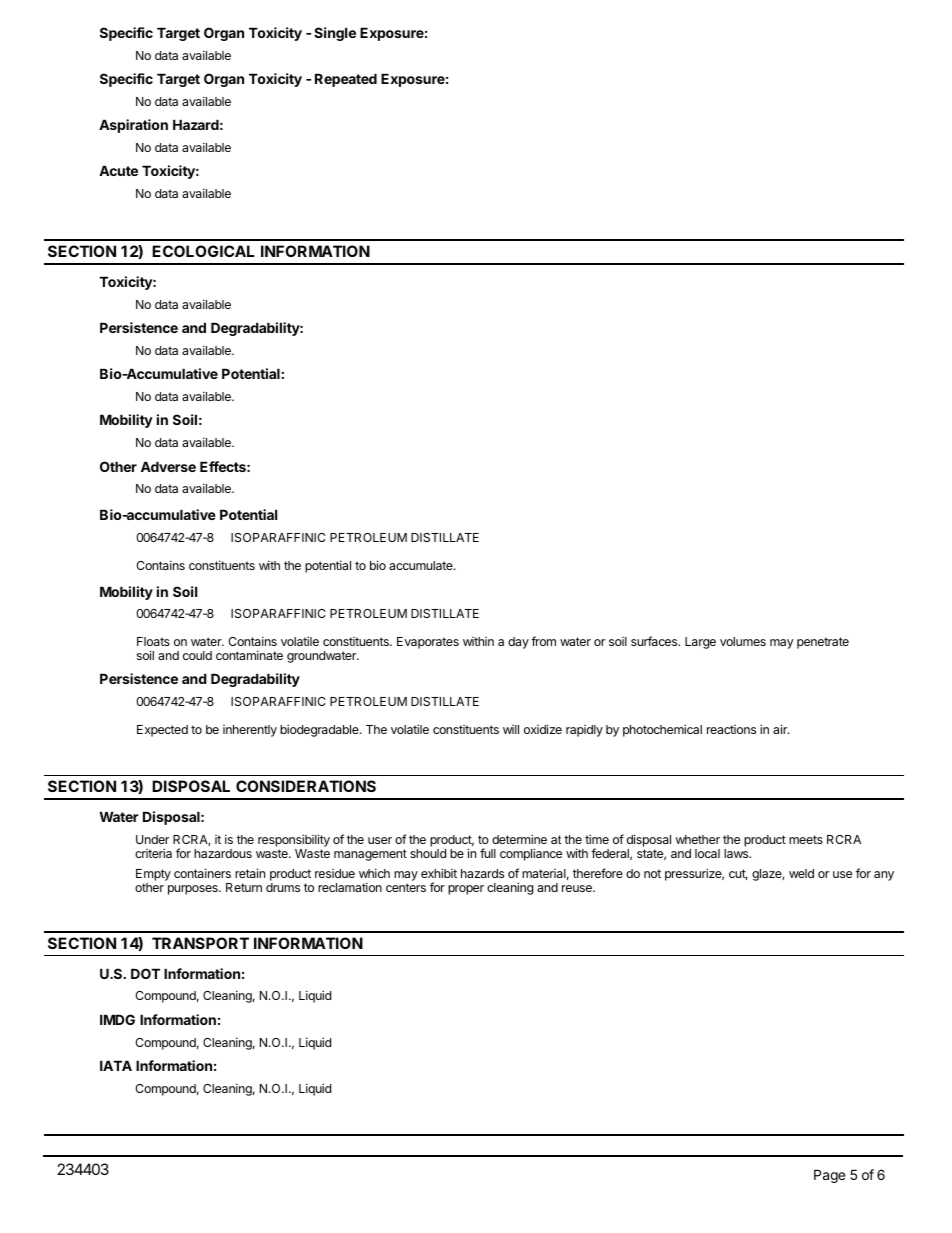 The image size is (952, 1233). I want to click on weld, so click(801, 873).
